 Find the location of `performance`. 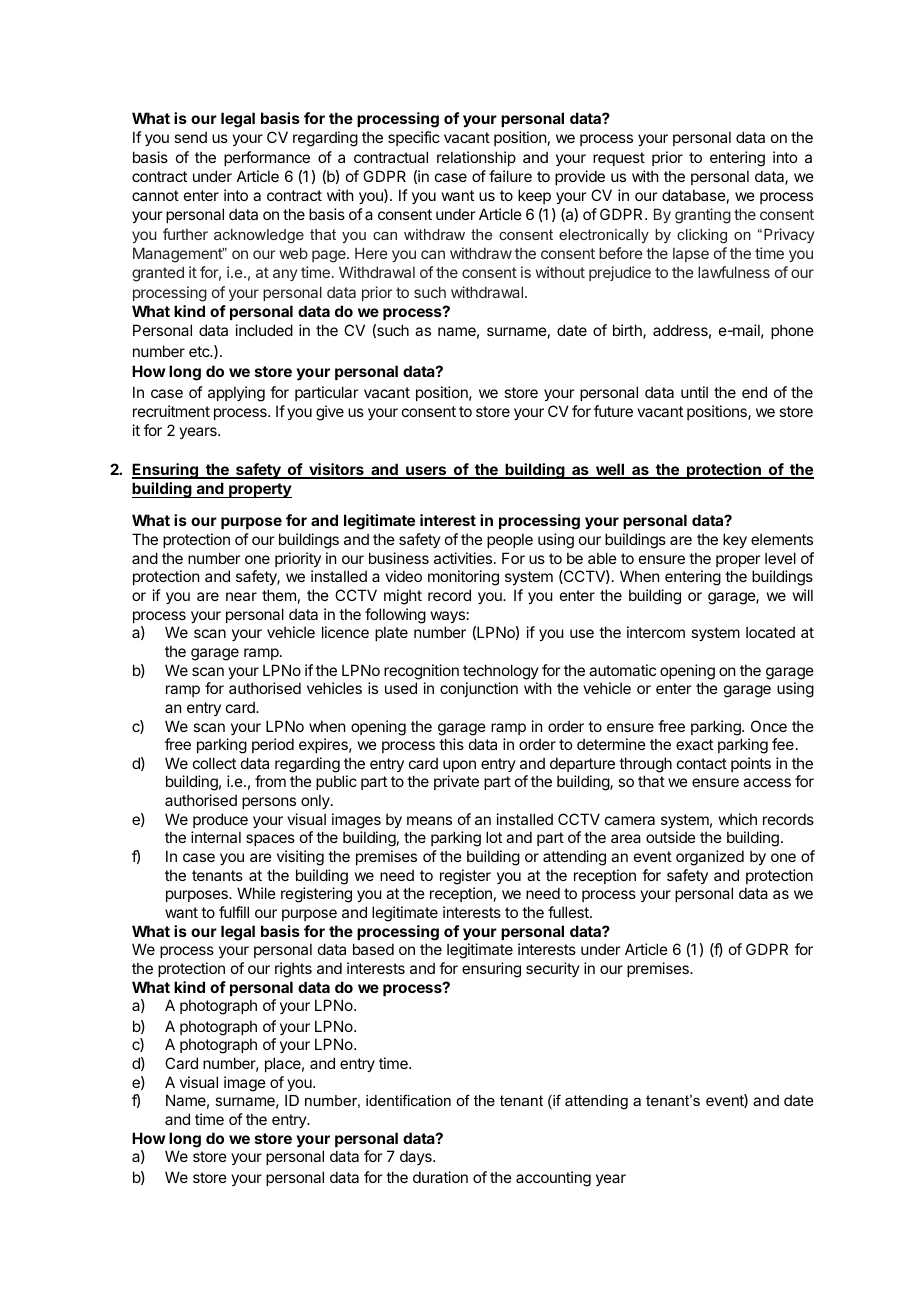

performance is located at coordinates (267, 158).
